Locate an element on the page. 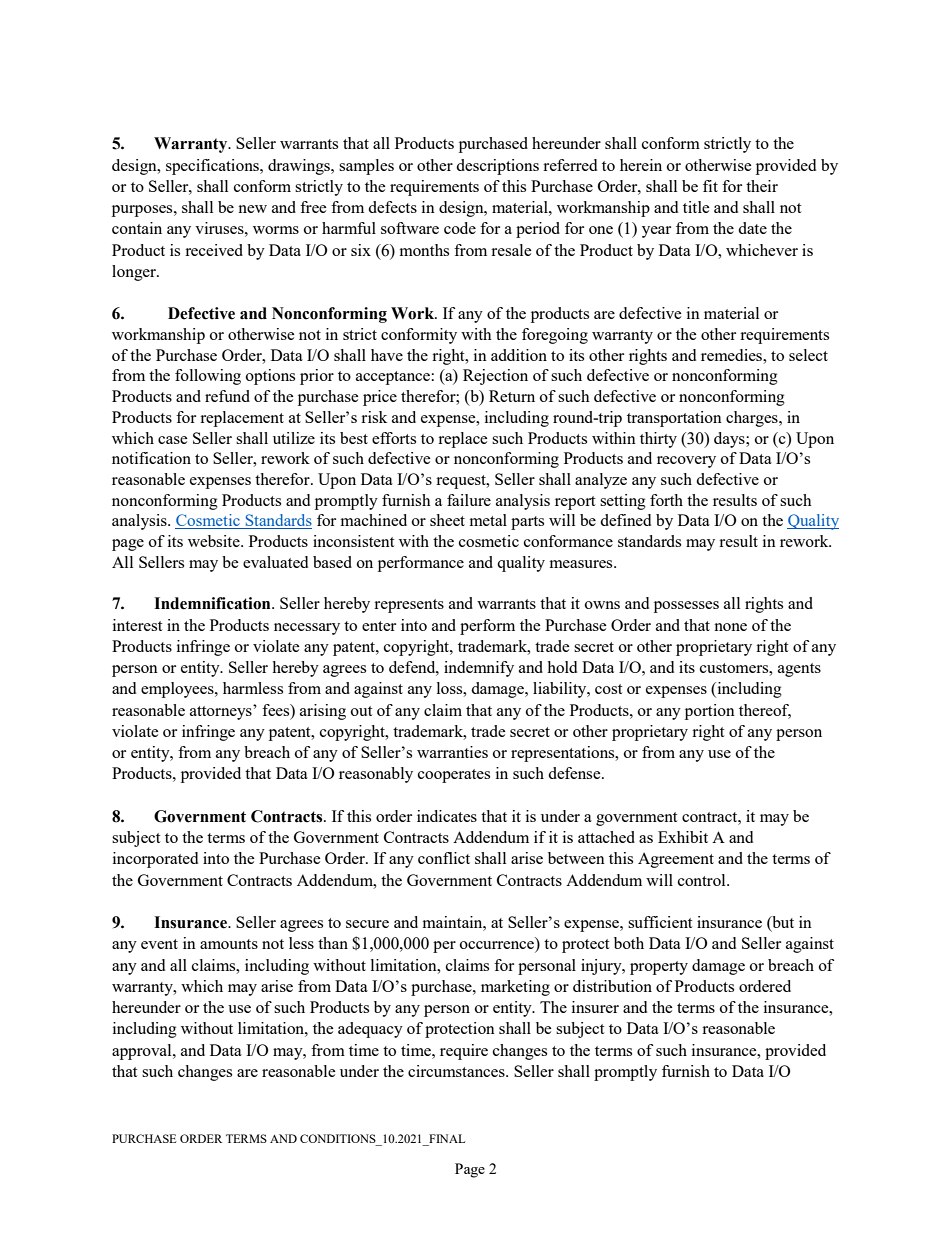 The image size is (952, 1233). recovery is located at coordinates (686, 462).
